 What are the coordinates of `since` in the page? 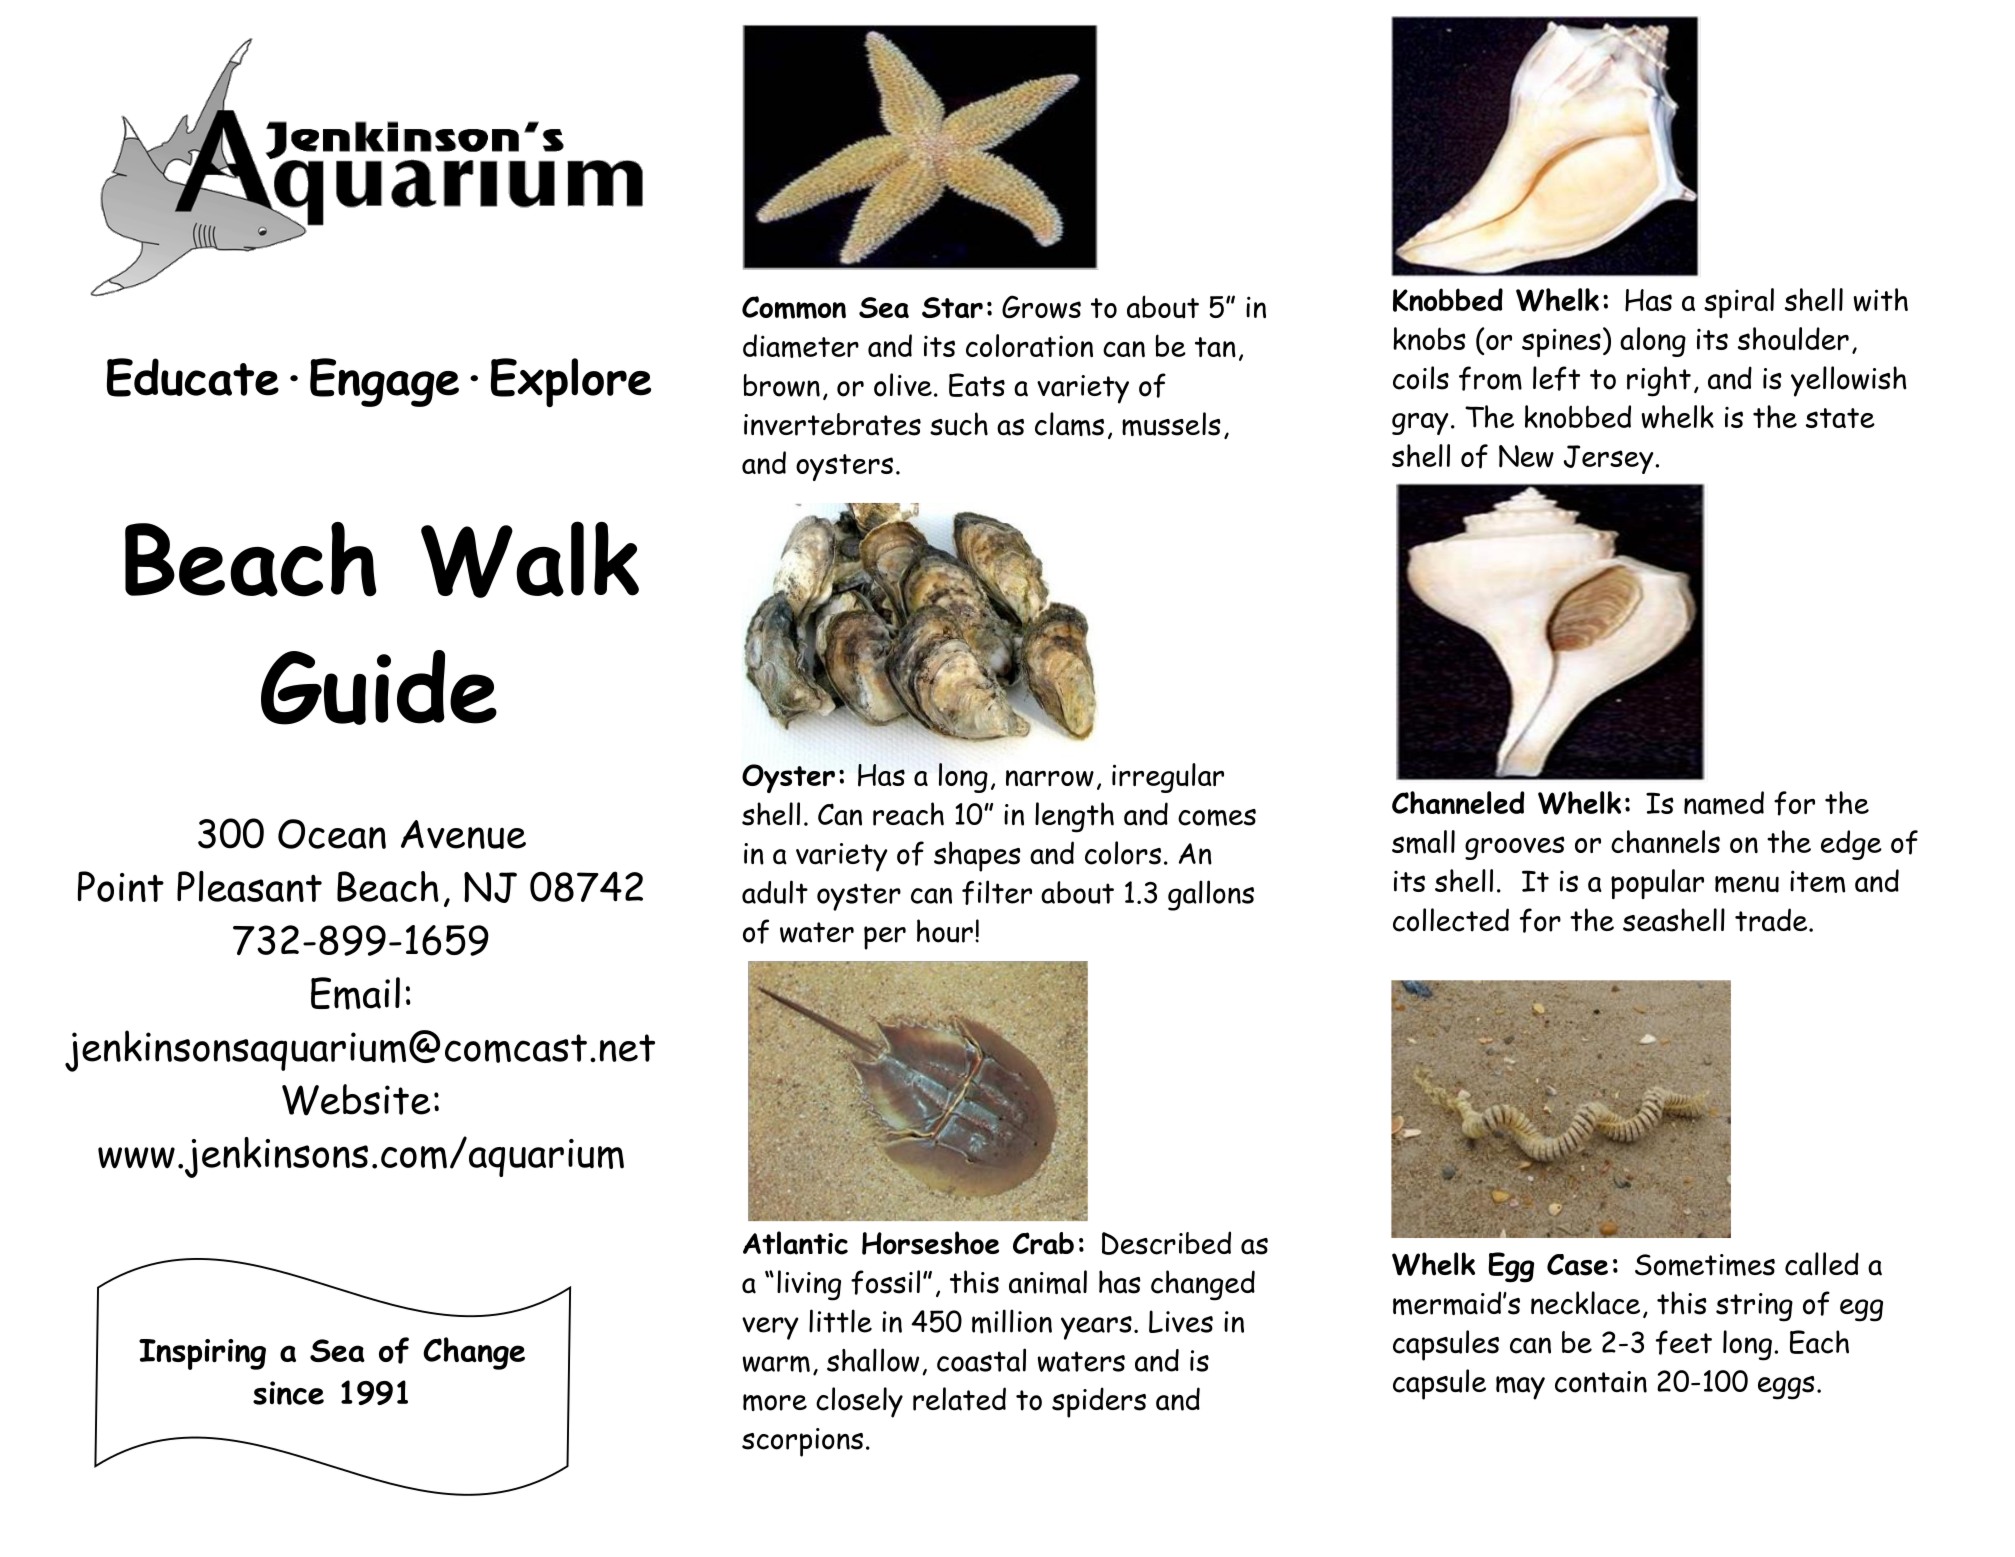 It's located at (288, 1393).
